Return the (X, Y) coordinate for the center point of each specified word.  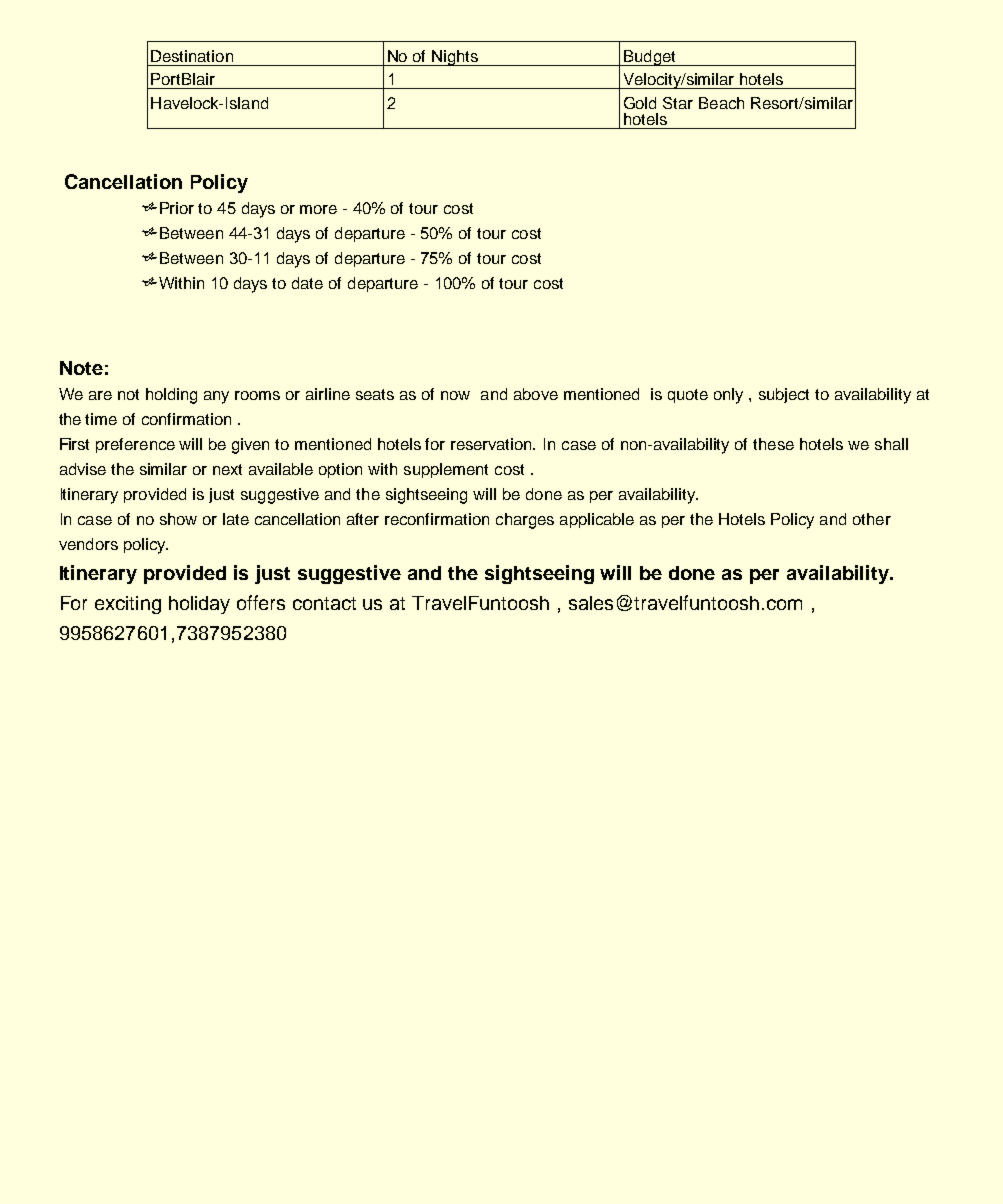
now (455, 395)
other (872, 519)
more (318, 209)
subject (784, 395)
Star (678, 103)
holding (171, 396)
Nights (455, 58)
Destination (192, 56)
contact (324, 603)
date (307, 283)
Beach (721, 103)
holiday (199, 605)
